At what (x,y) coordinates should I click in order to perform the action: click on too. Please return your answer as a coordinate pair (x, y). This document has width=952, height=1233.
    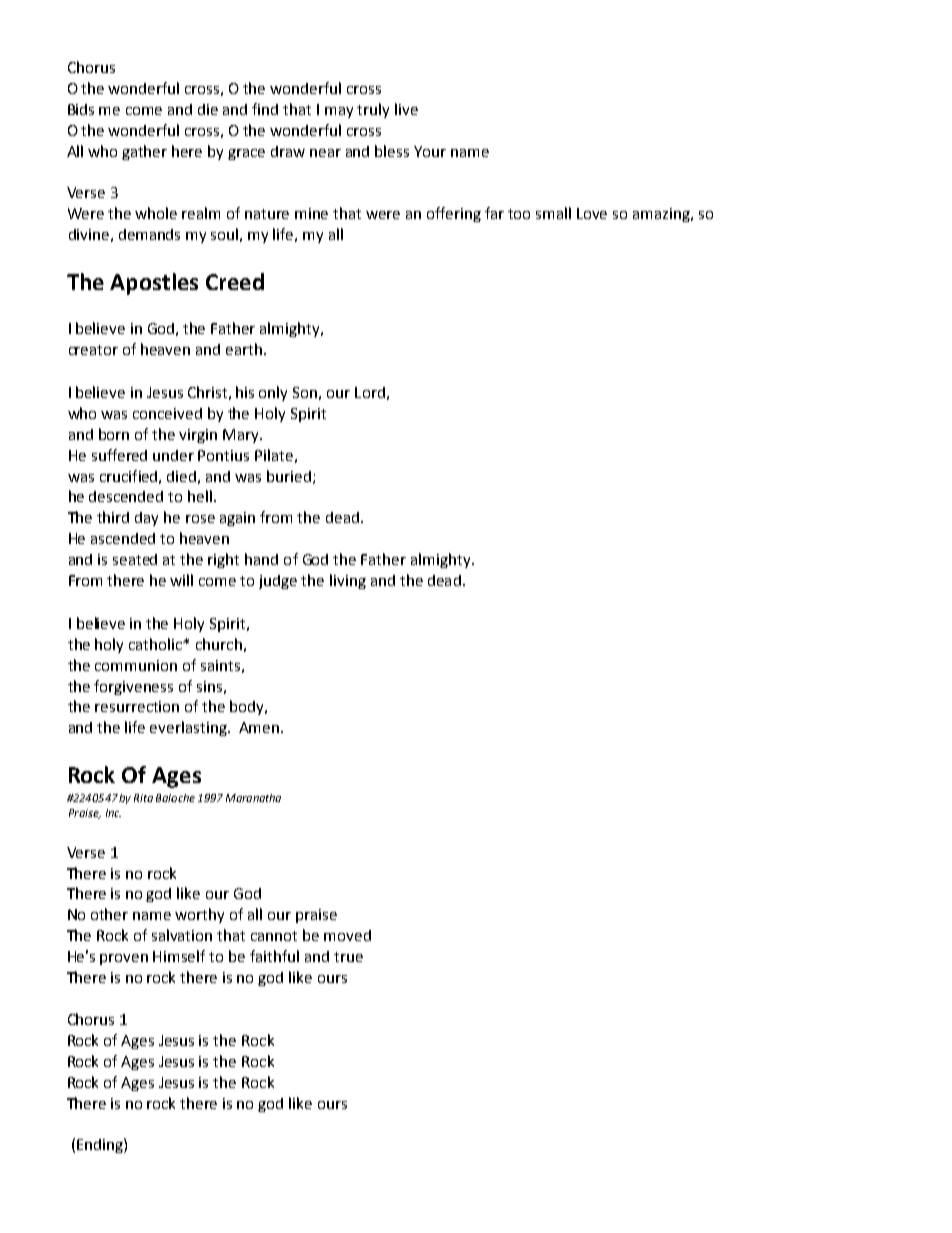
    Looking at the image, I should click on (519, 214).
